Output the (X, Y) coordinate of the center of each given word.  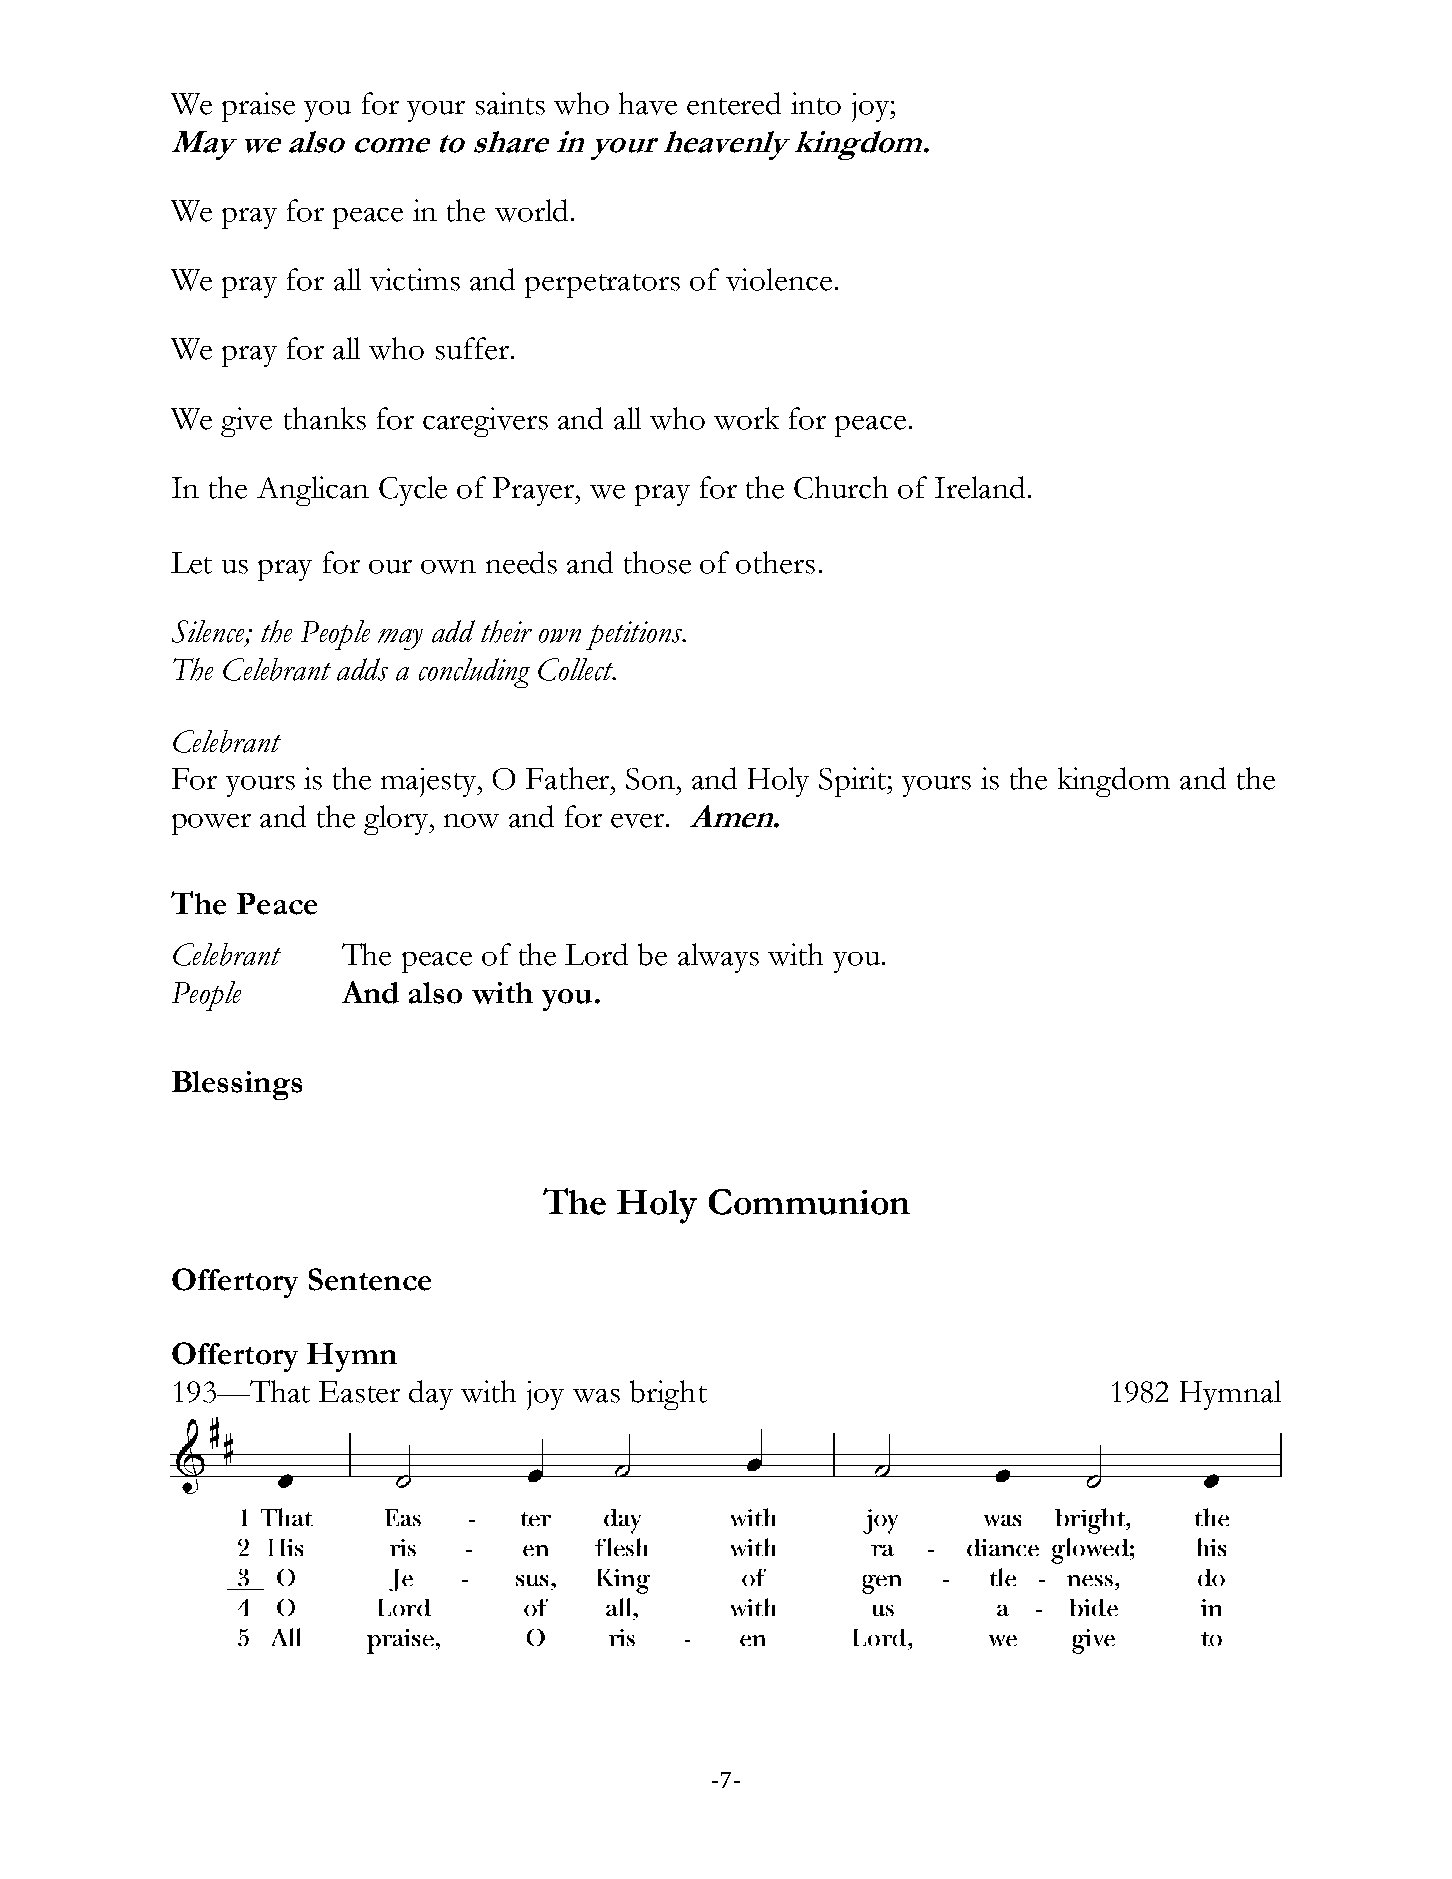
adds (362, 669)
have (648, 103)
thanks (325, 418)
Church (841, 487)
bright (668, 1395)
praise (258, 107)
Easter (359, 1392)
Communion (809, 1202)
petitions (635, 635)
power (211, 824)
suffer (472, 348)
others (775, 562)
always (718, 958)
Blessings (237, 1085)
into (816, 103)
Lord (596, 954)
